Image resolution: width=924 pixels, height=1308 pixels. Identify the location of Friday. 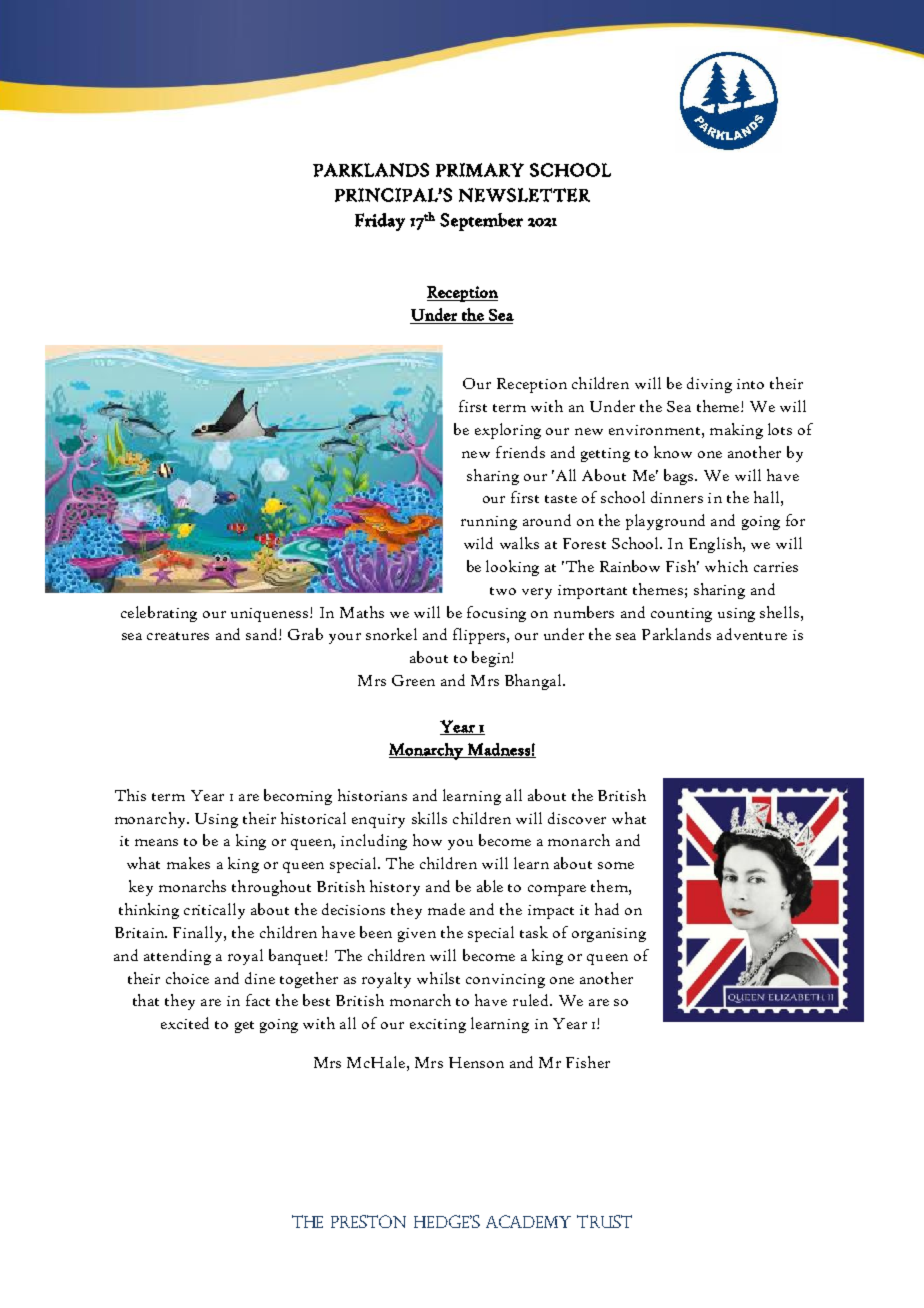
(380, 222).
